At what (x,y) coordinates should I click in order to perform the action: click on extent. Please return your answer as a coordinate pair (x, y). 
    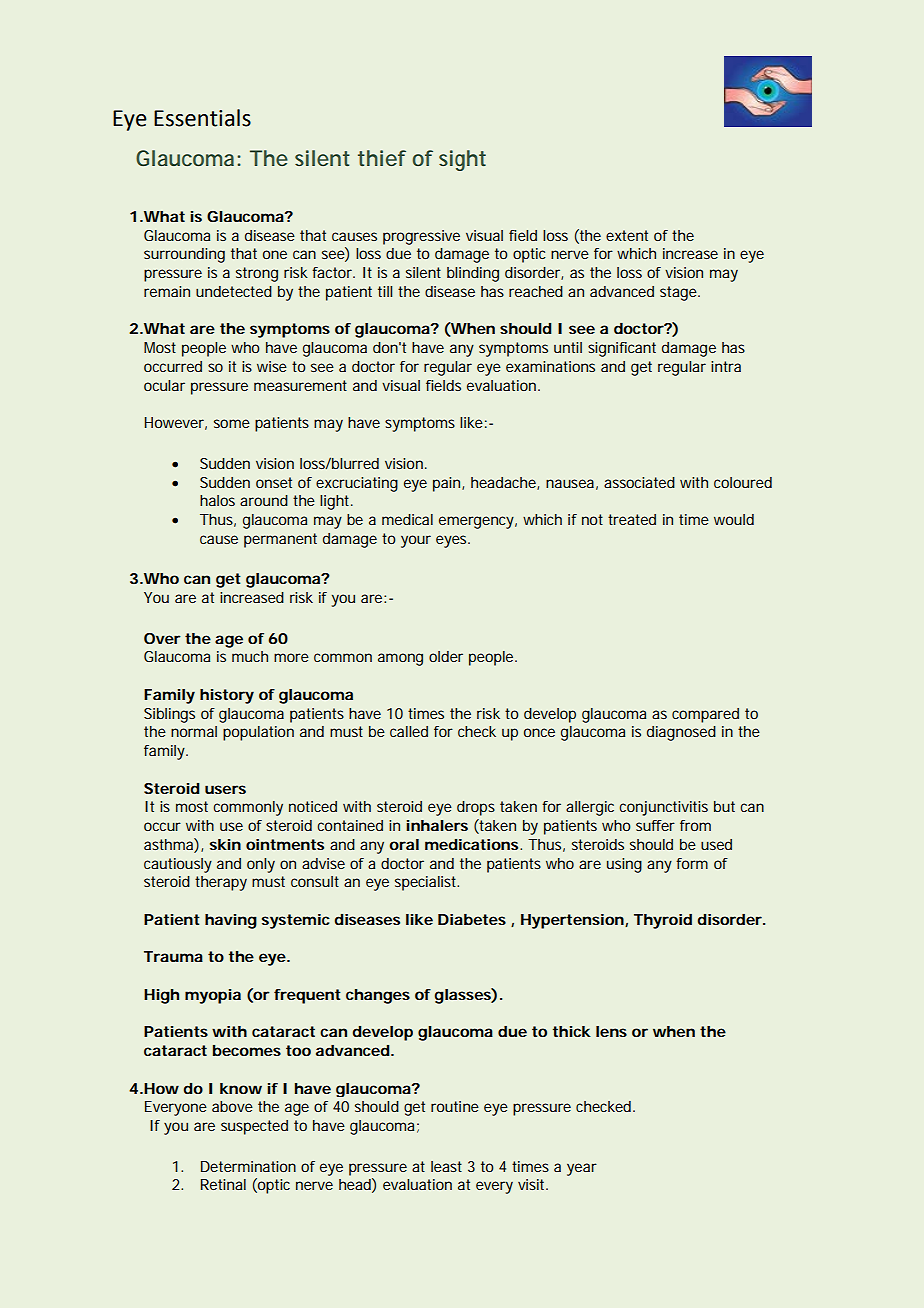
    Looking at the image, I should click on (627, 235).
